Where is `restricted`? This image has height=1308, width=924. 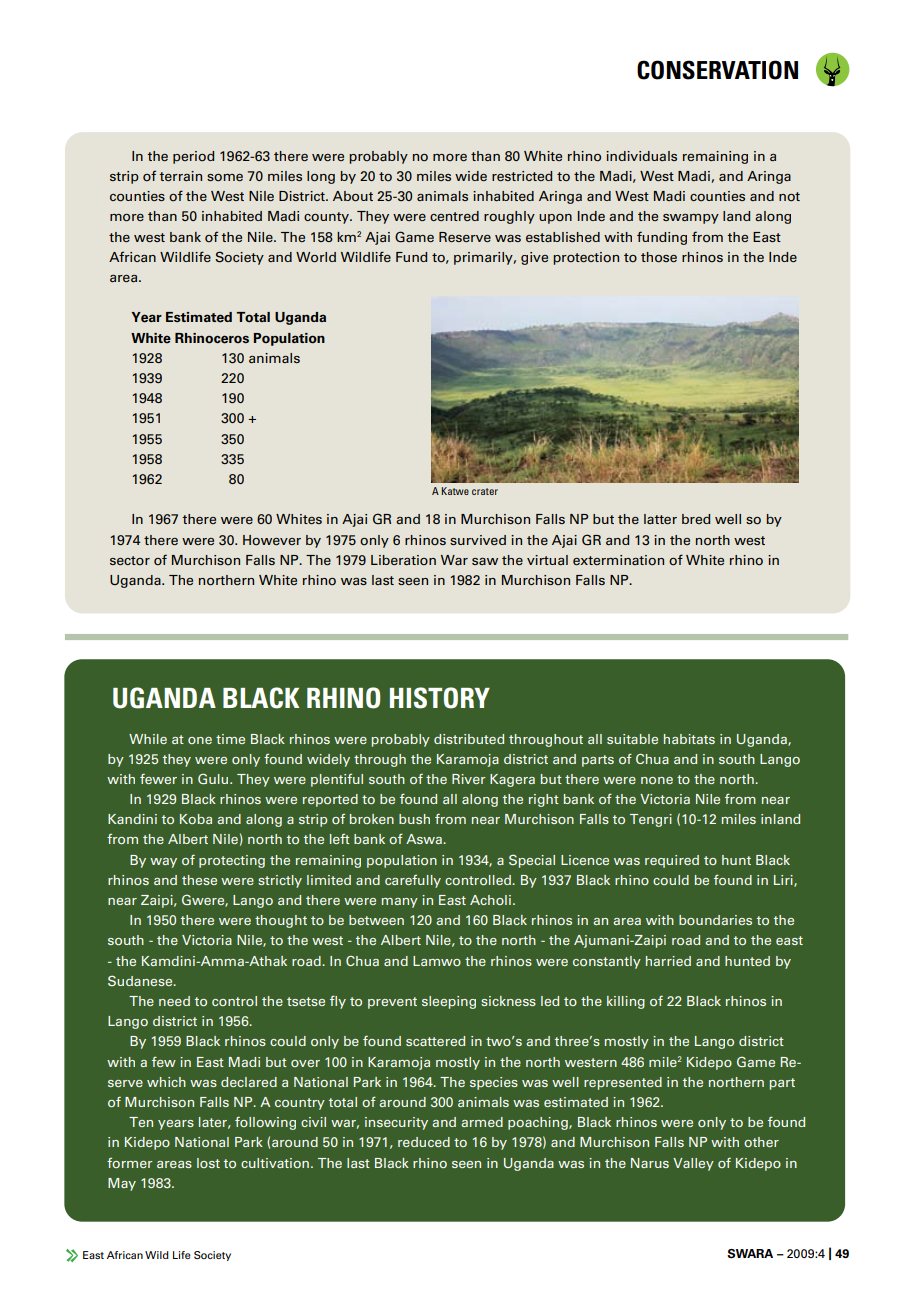
restricted is located at coordinates (522, 176).
